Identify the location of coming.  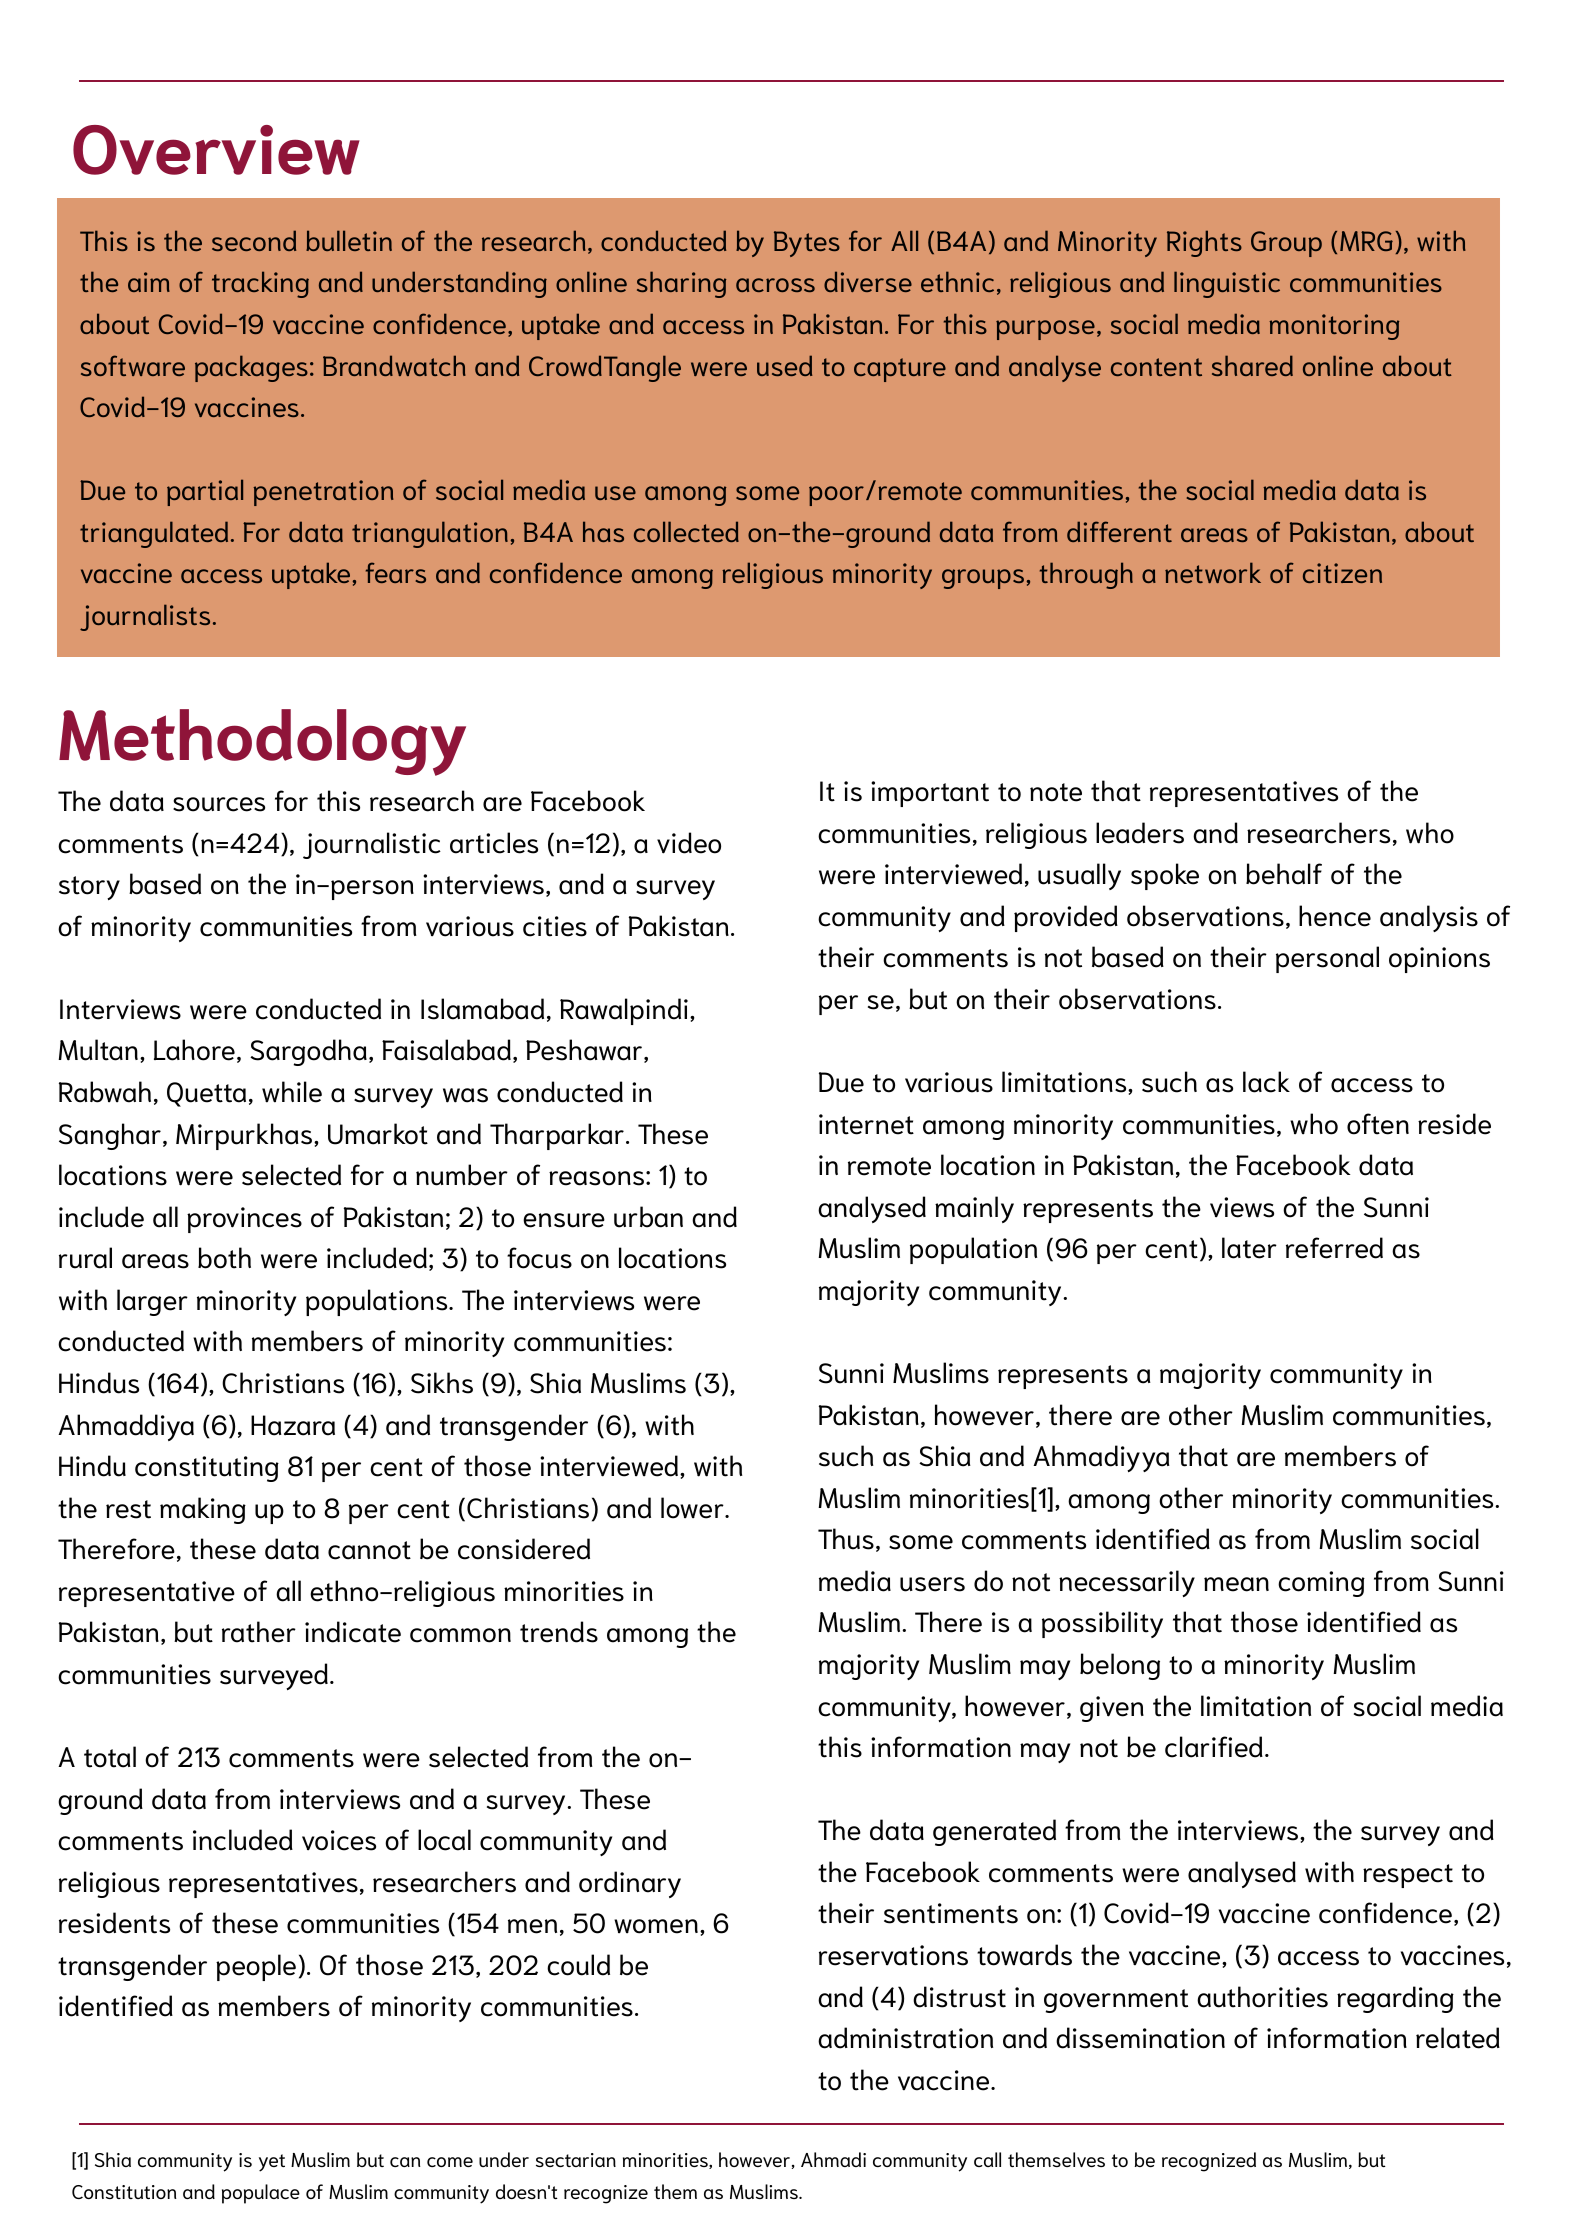
(1321, 1584).
